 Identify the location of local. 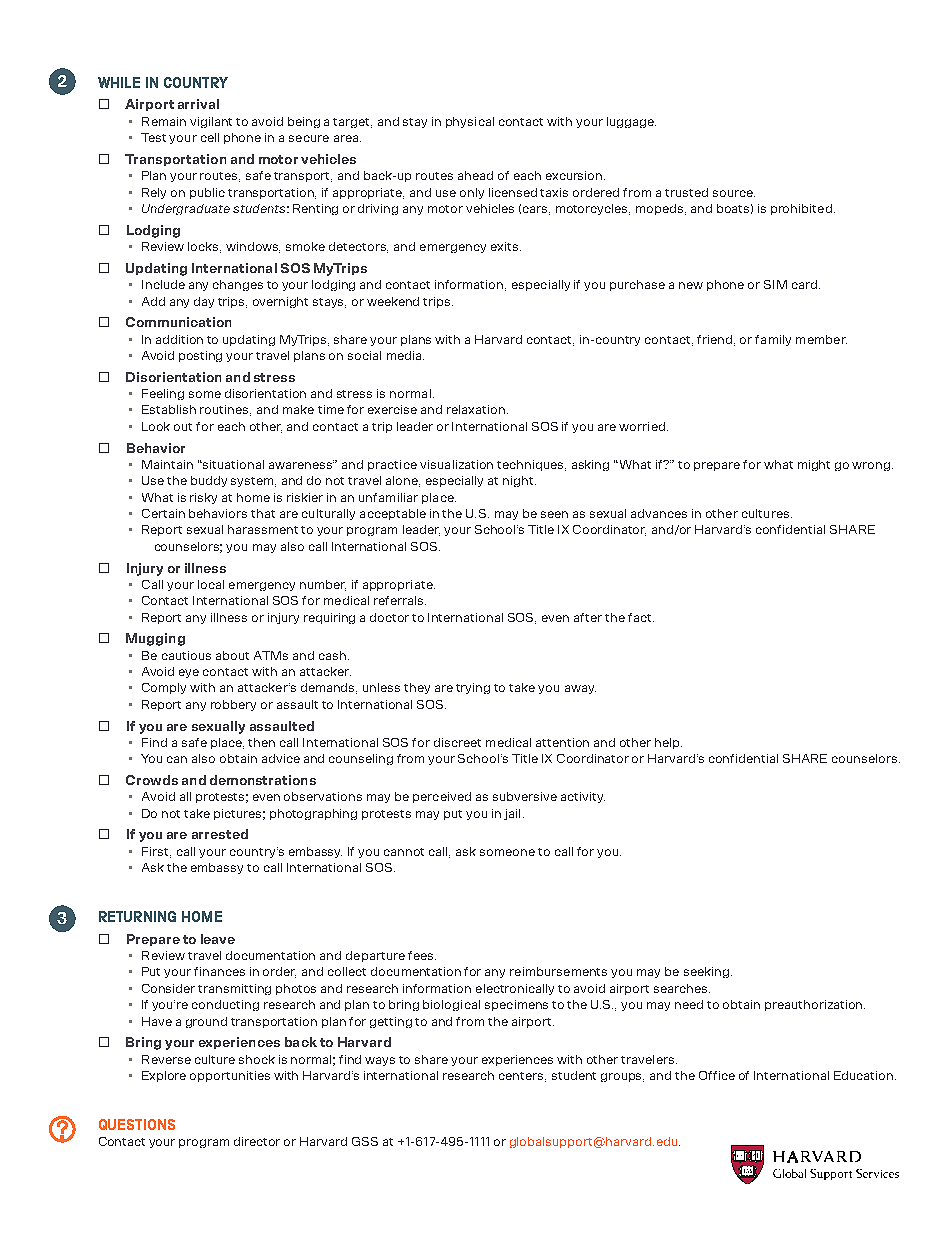
(211, 584).
